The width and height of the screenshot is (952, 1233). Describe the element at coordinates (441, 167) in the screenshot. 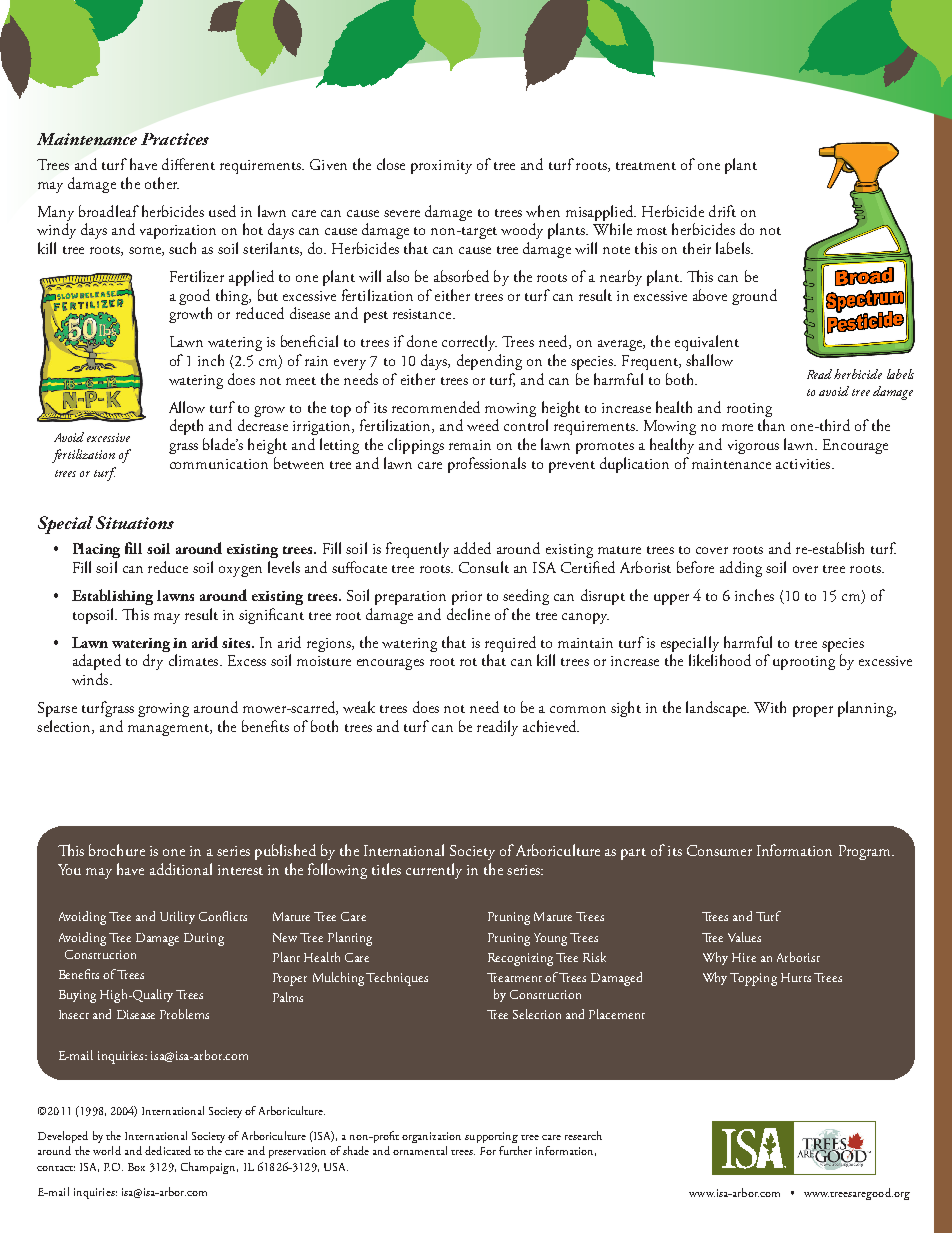

I see `proximity` at that location.
